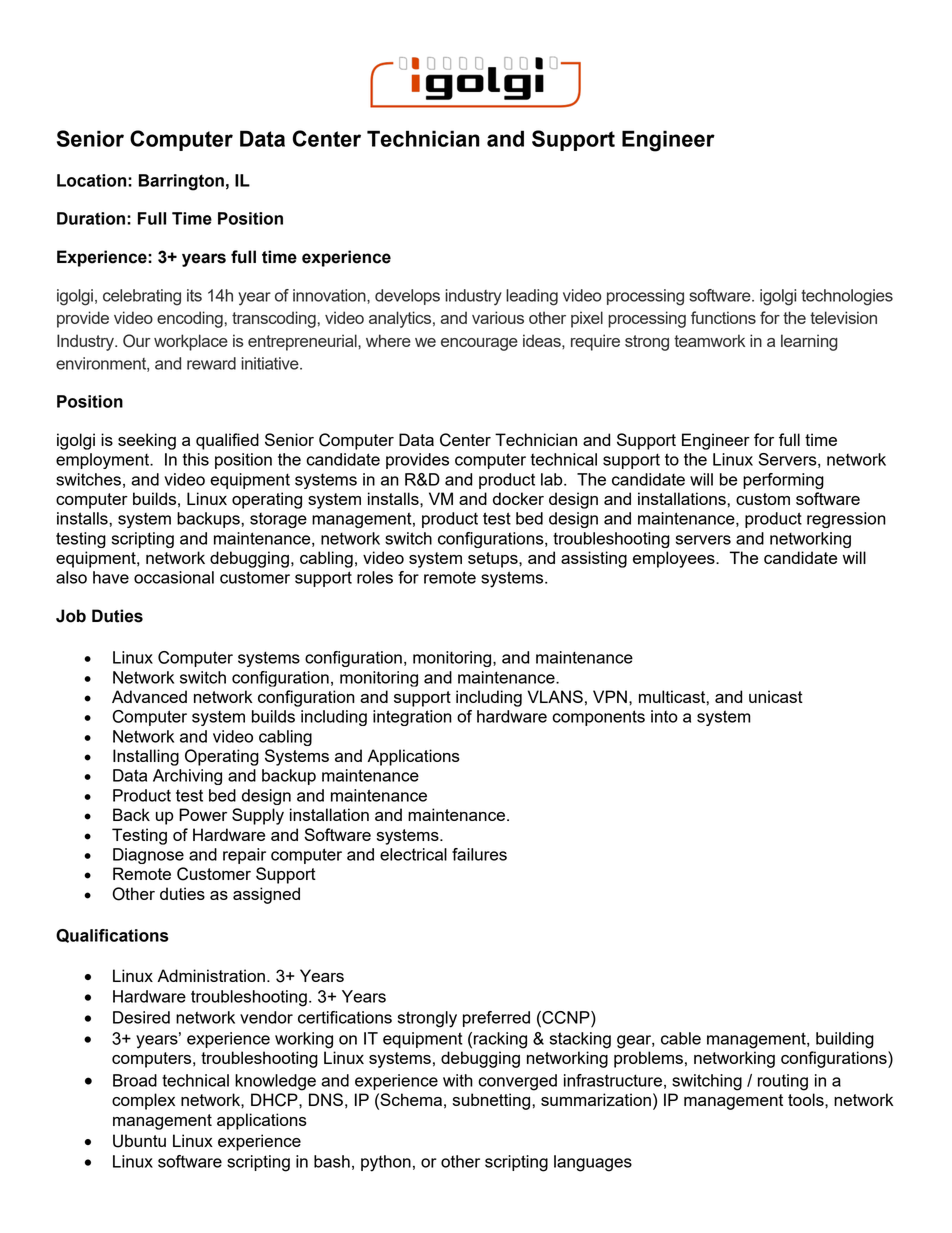 This image has height=1233, width=952. What do you see at coordinates (681, 1038) in the image?
I see `cable` at bounding box center [681, 1038].
